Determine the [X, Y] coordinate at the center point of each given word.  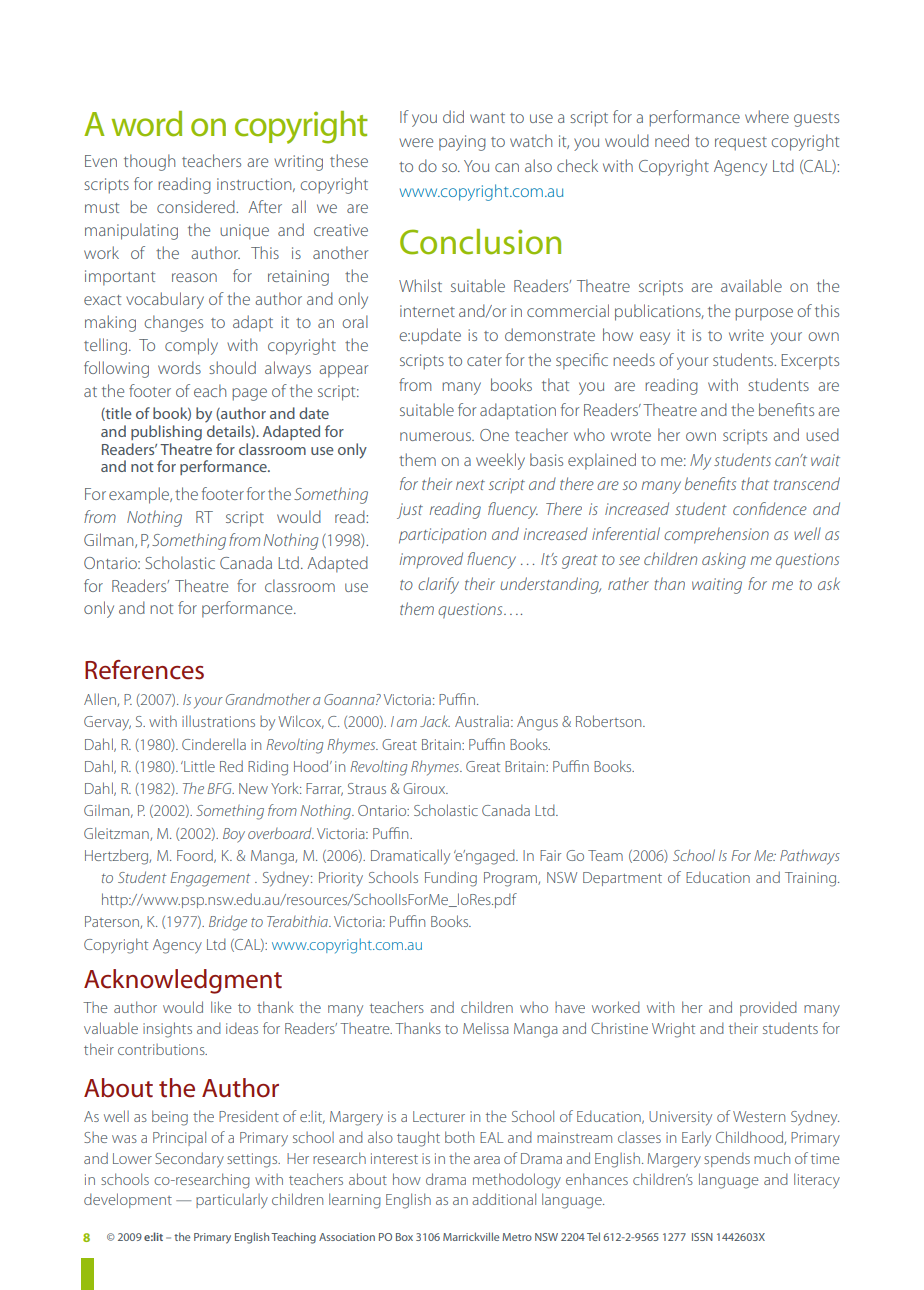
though [149, 162]
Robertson [610, 721]
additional [504, 1199]
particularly [232, 1201]
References [144, 670]
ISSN [702, 1237]
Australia [483, 721]
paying [462, 143]
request [741, 144]
